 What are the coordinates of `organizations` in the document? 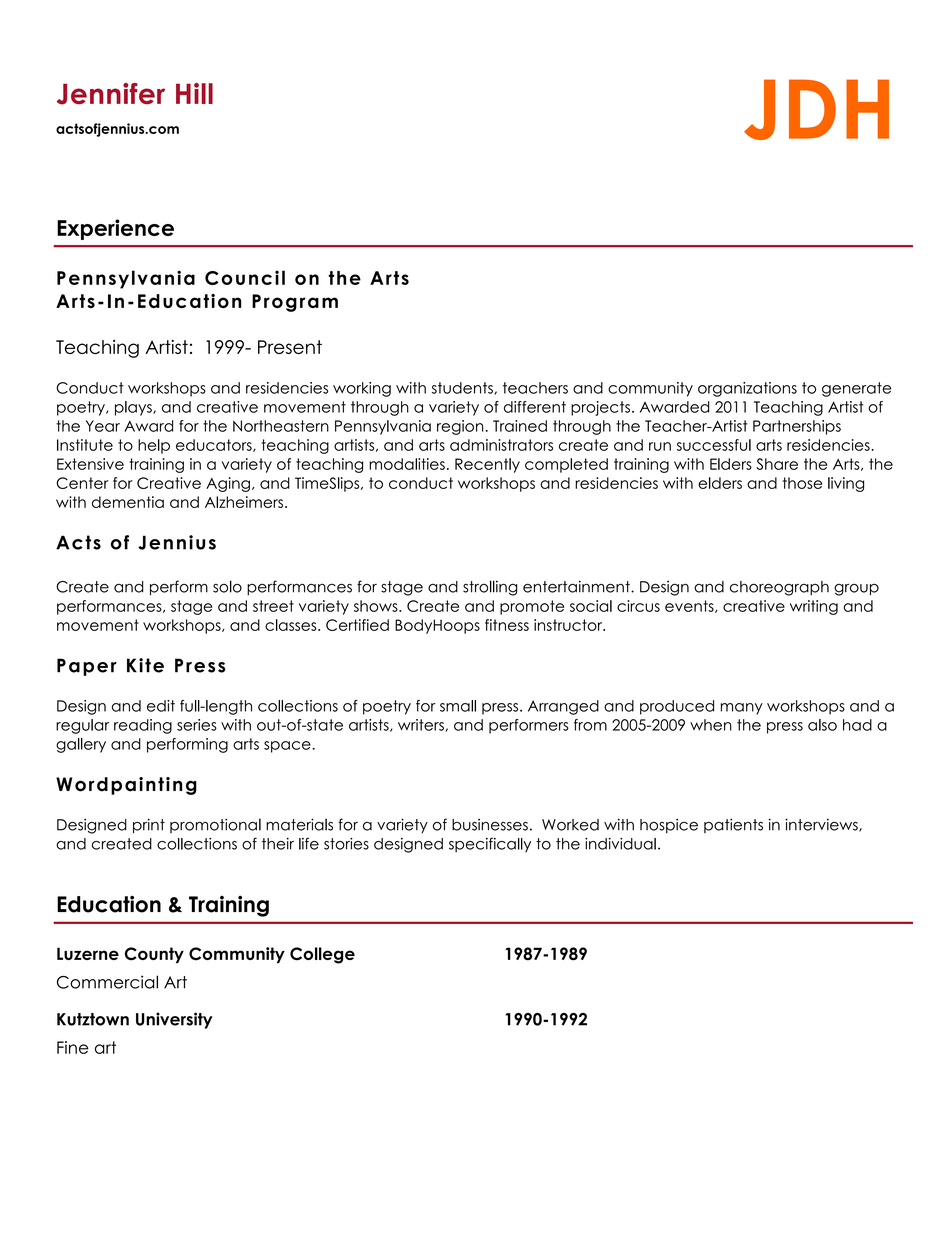 It's located at (747, 389).
